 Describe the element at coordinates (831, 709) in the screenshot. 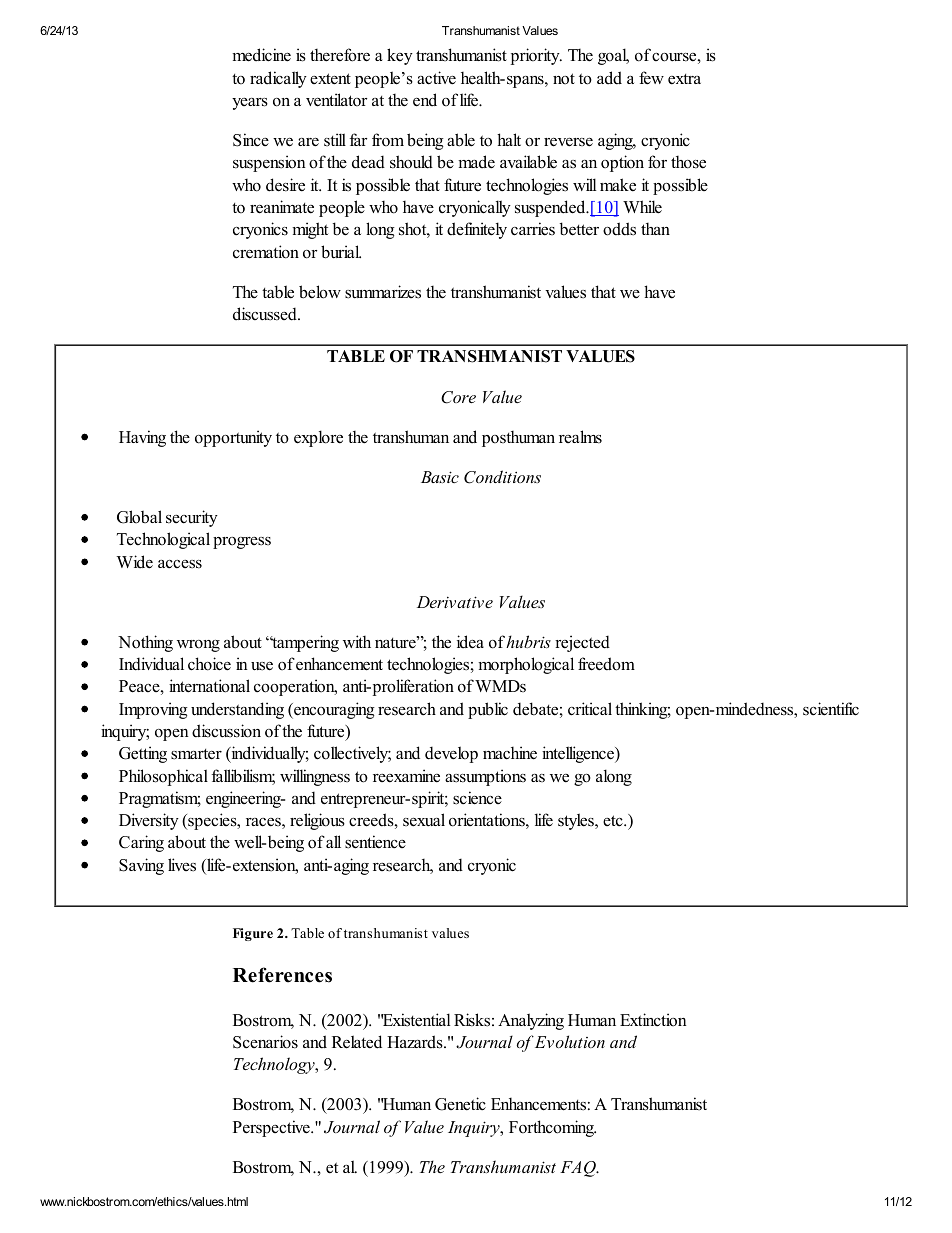

I see `scientific` at that location.
